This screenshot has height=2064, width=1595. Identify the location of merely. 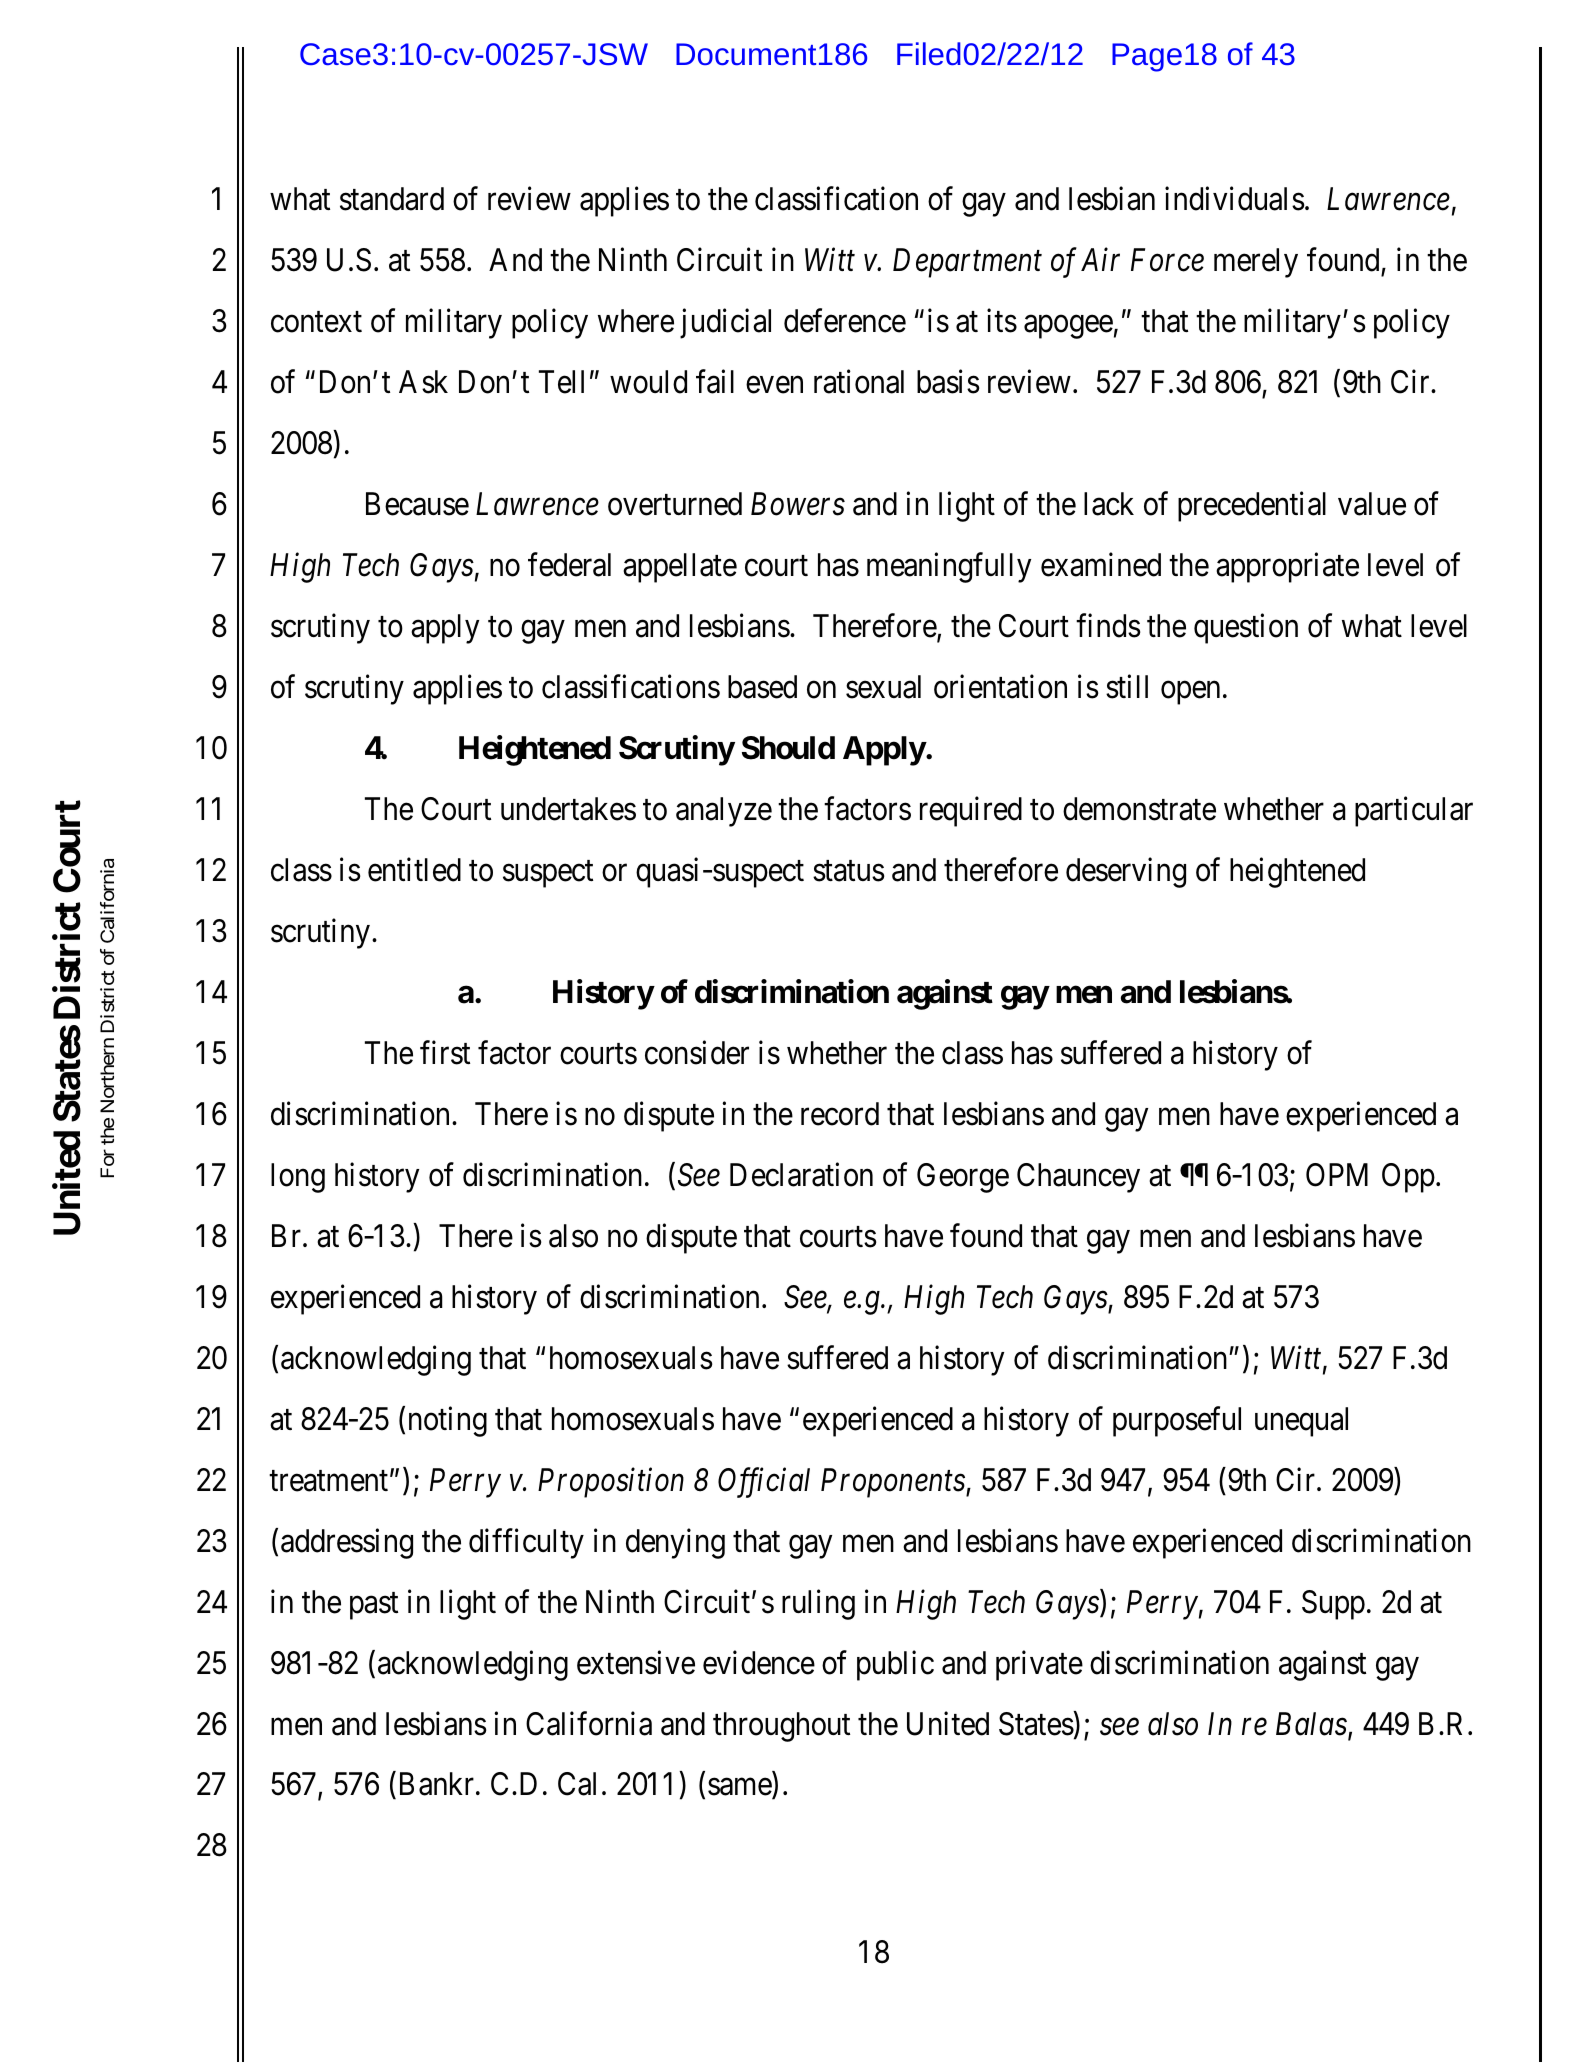
(1256, 263).
